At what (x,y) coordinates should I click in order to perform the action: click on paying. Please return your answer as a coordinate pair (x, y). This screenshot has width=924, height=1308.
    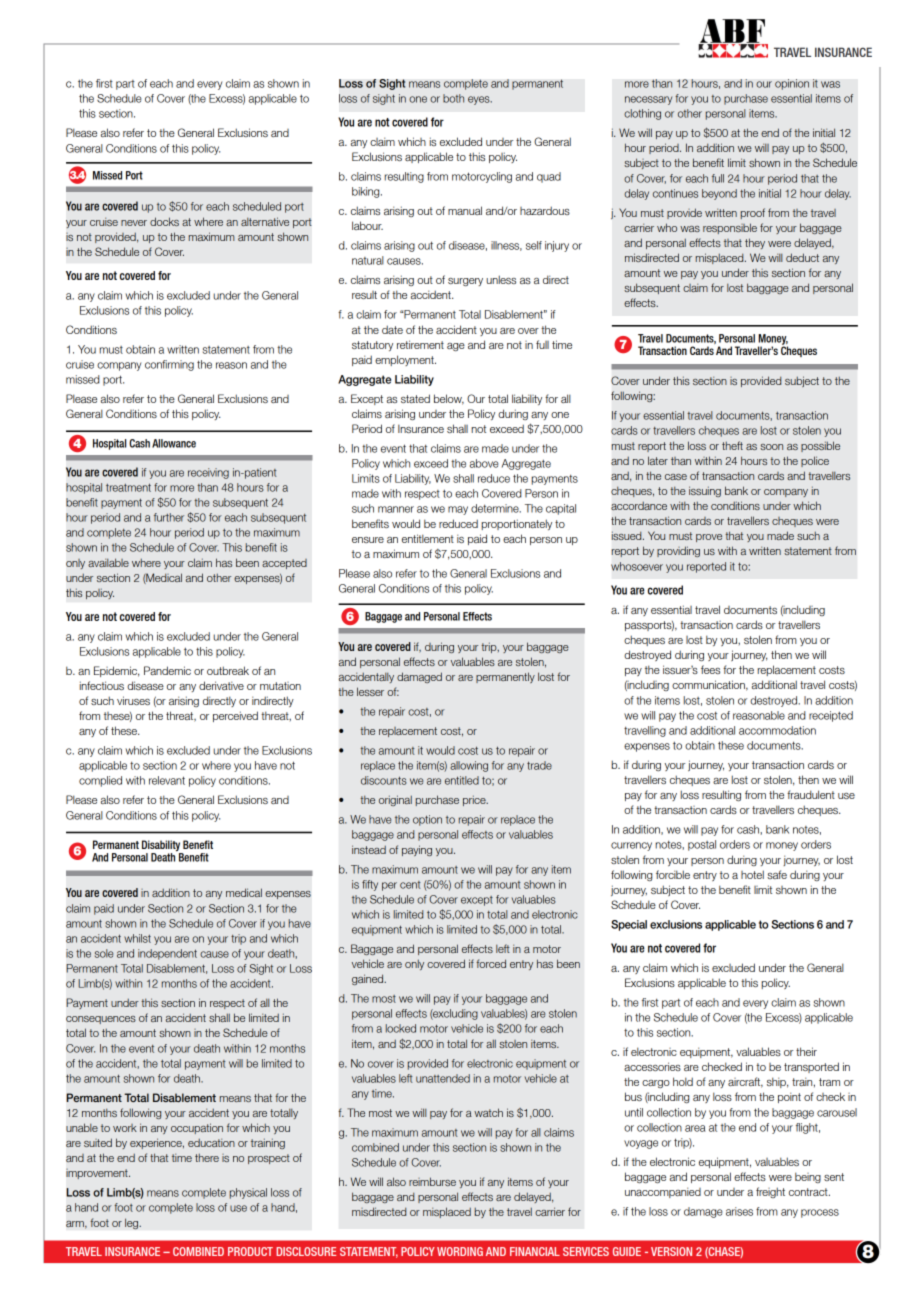
    Looking at the image, I should click on (417, 850).
